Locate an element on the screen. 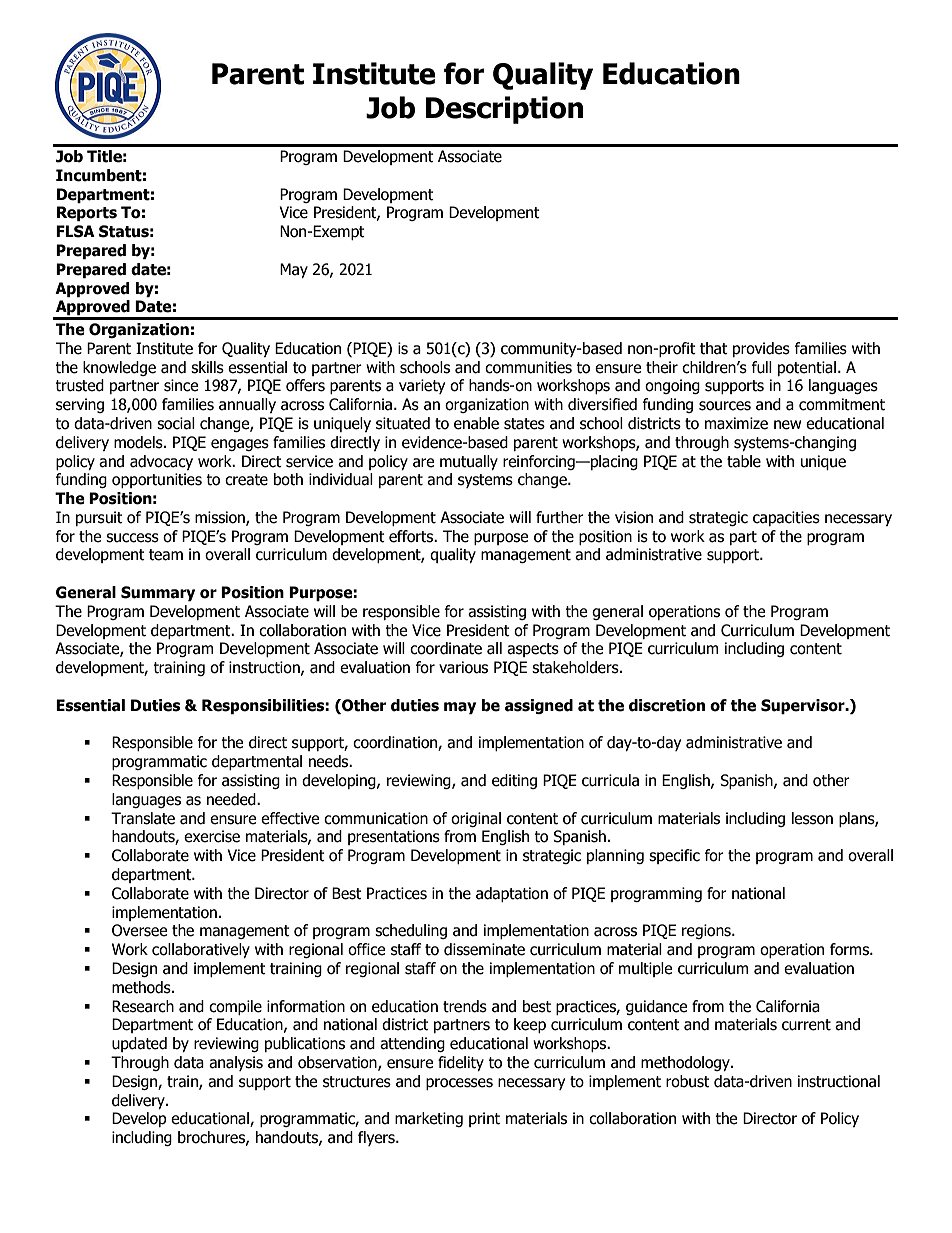 This screenshot has height=1233, width=952. provides is located at coordinates (761, 349).
